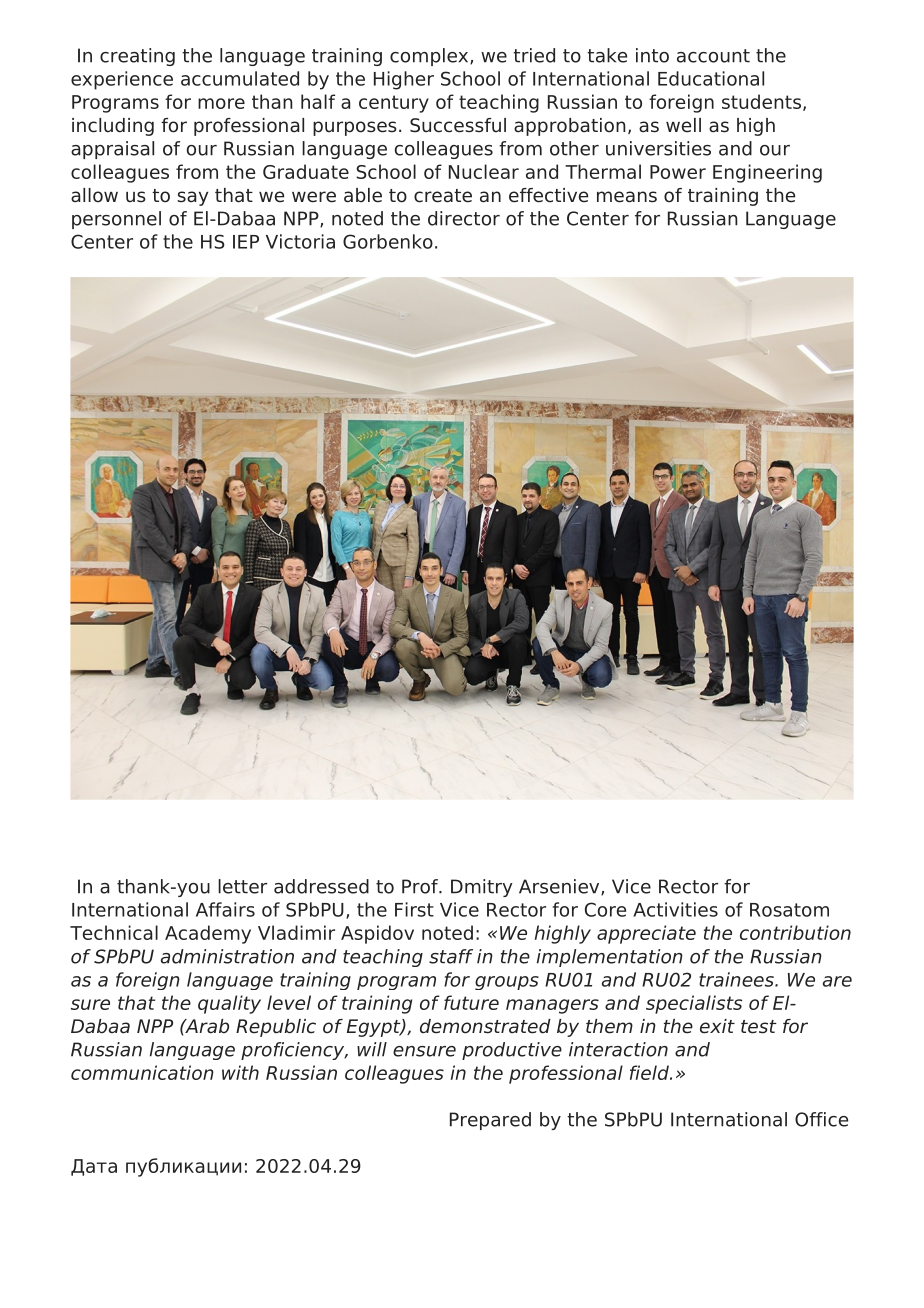 The image size is (924, 1308). Describe the element at coordinates (443, 196) in the screenshot. I see `create` at that location.
